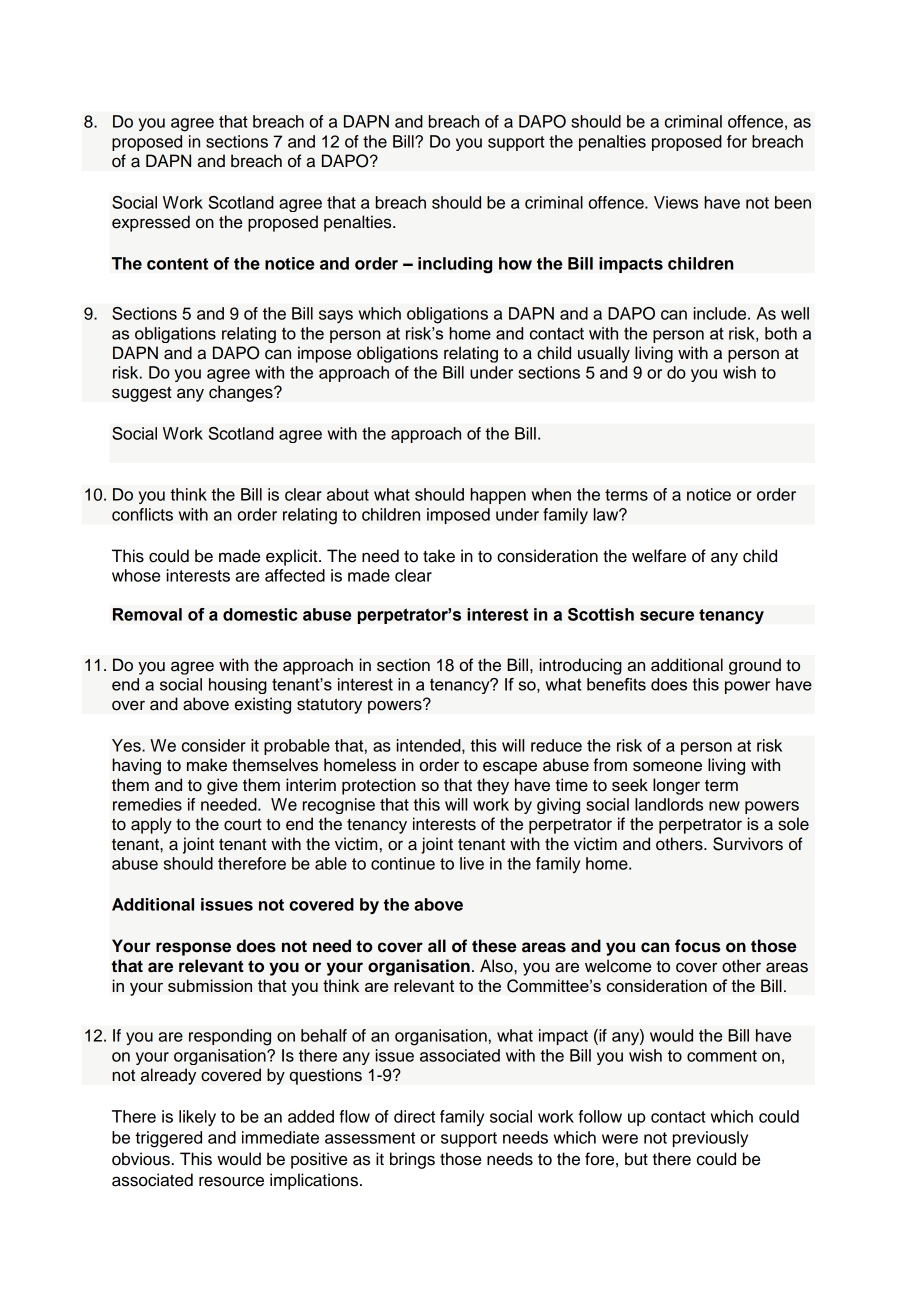  I want to click on court, so click(242, 825).
